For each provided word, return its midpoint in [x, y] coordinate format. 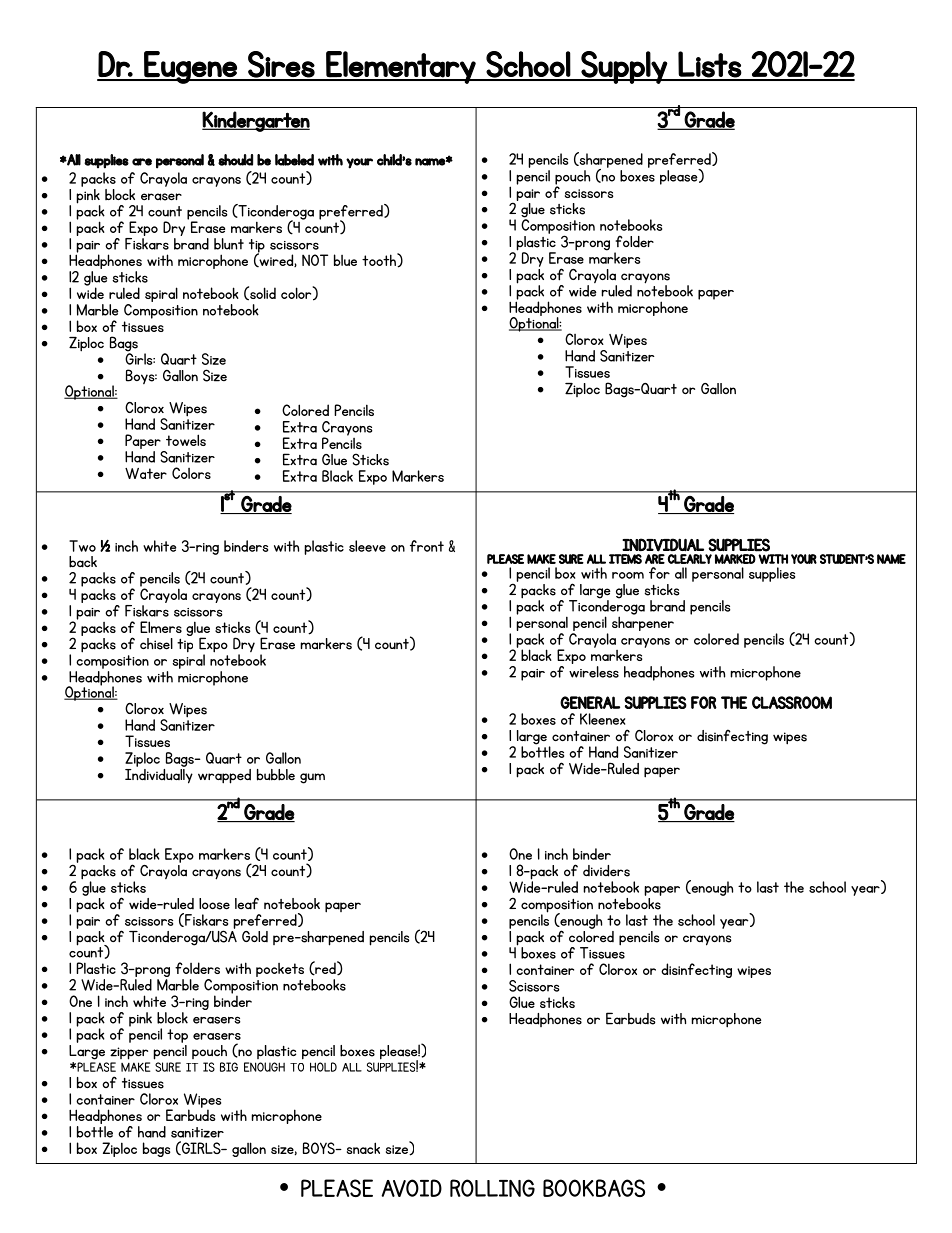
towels [186, 440]
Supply [624, 67]
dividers [606, 871]
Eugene [190, 67]
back [83, 562]
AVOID [411, 1188]
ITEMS [625, 559]
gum [312, 778]
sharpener [643, 622]
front [427, 546]
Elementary [401, 67]
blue [345, 260]
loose [214, 904]
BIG [229, 1067]
